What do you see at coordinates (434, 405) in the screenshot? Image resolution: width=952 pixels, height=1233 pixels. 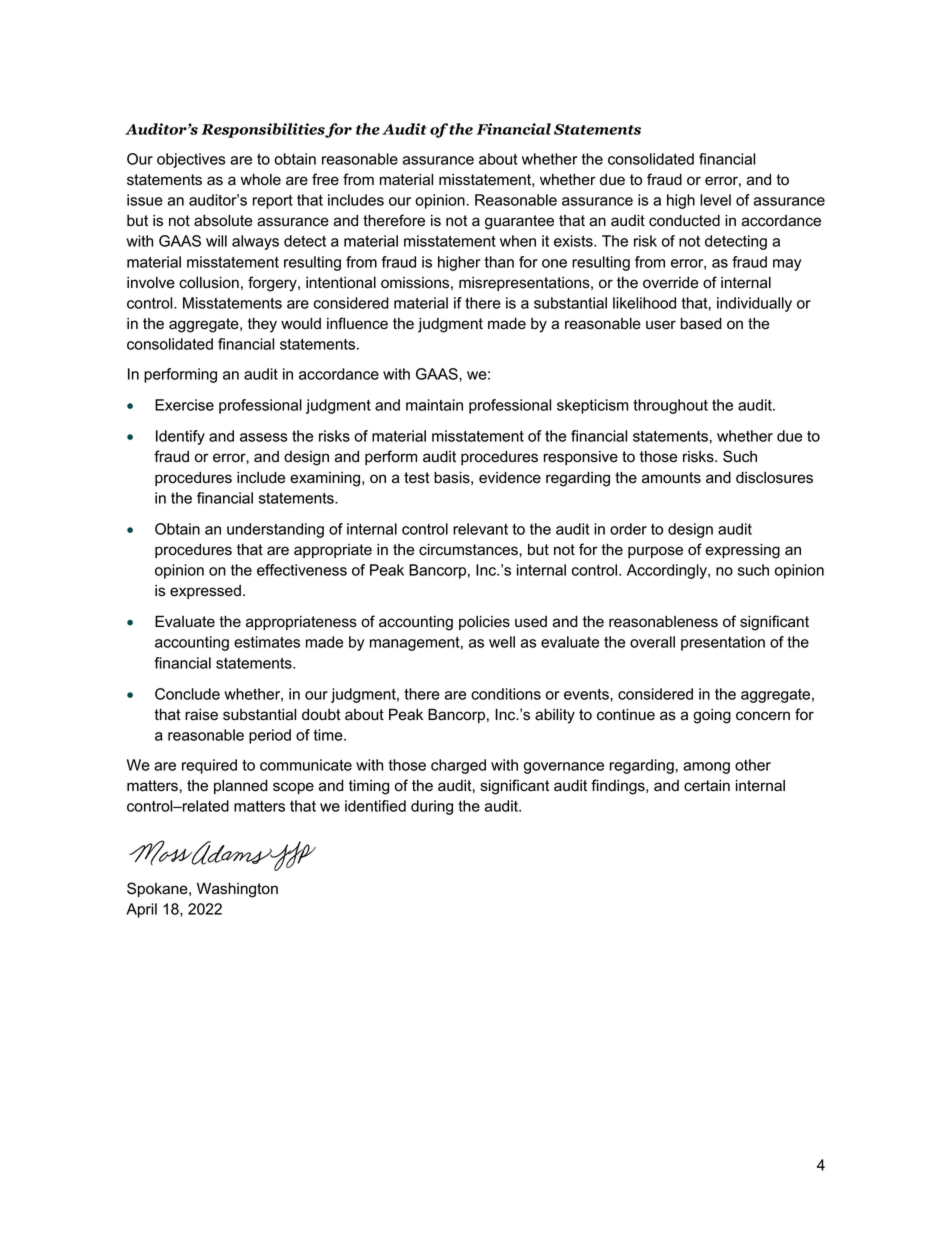 I see `maintain` at bounding box center [434, 405].
